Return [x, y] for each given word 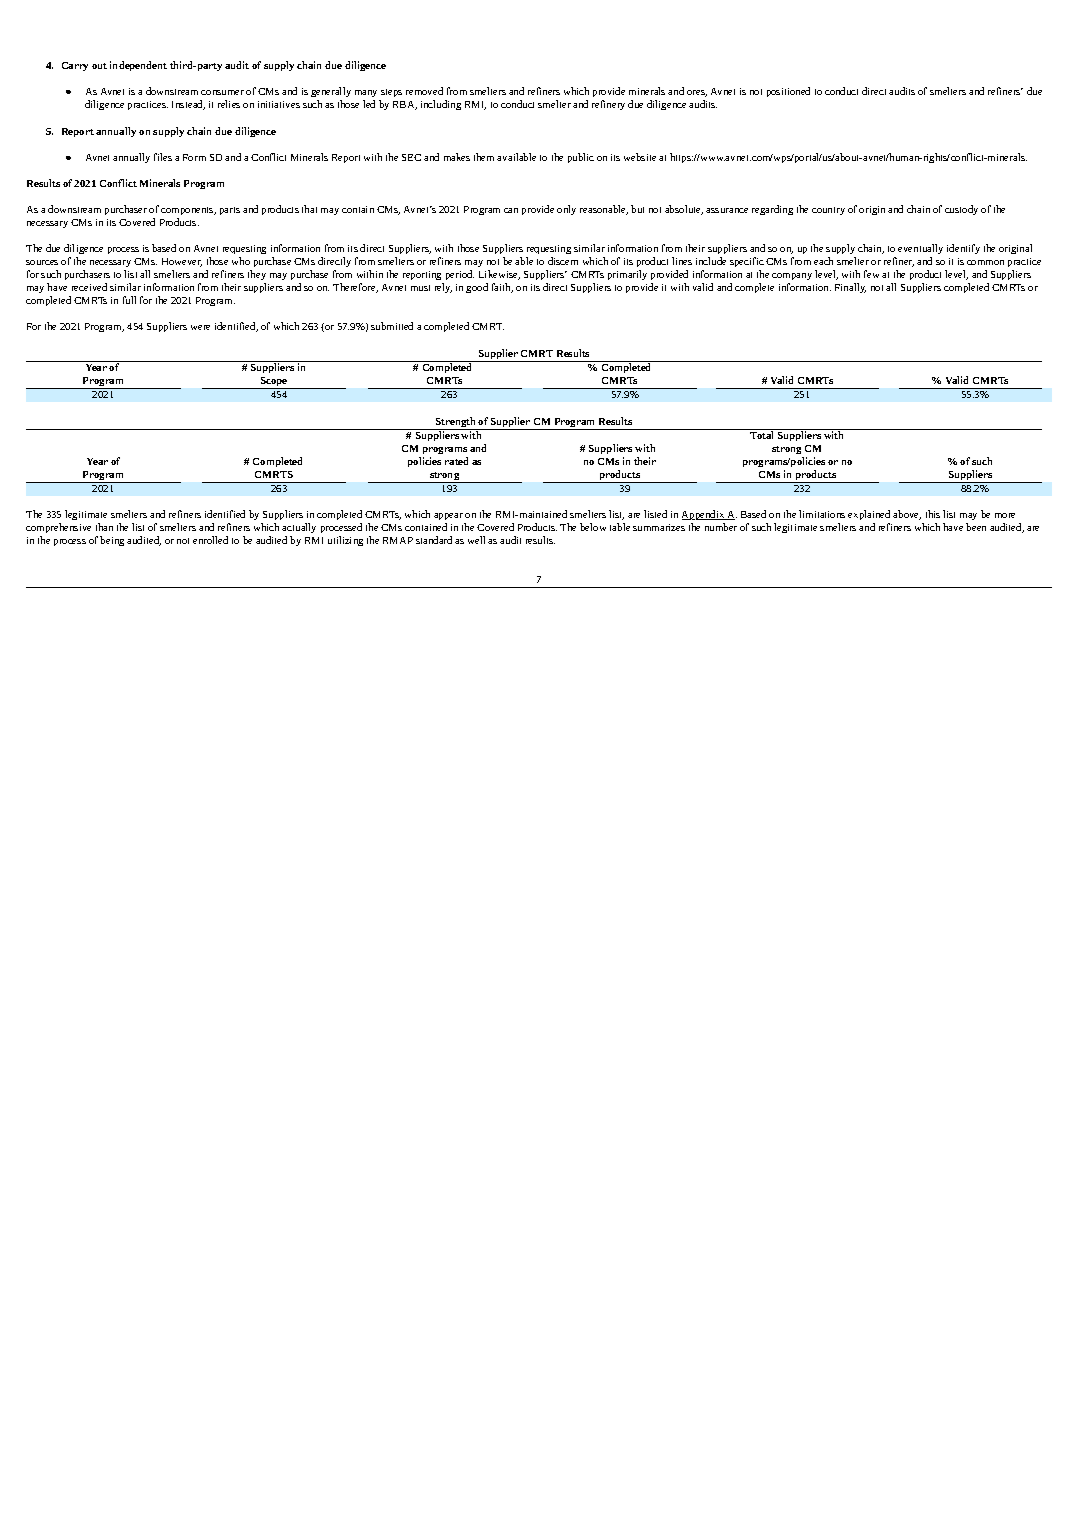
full [129, 300]
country [828, 211]
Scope [274, 383]
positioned [788, 92]
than [104, 527]
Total [762, 434]
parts [230, 211]
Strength [456, 423]
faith [502, 288]
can [511, 210]
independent [138, 66]
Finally [850, 288]
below [593, 527]
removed [424, 91]
